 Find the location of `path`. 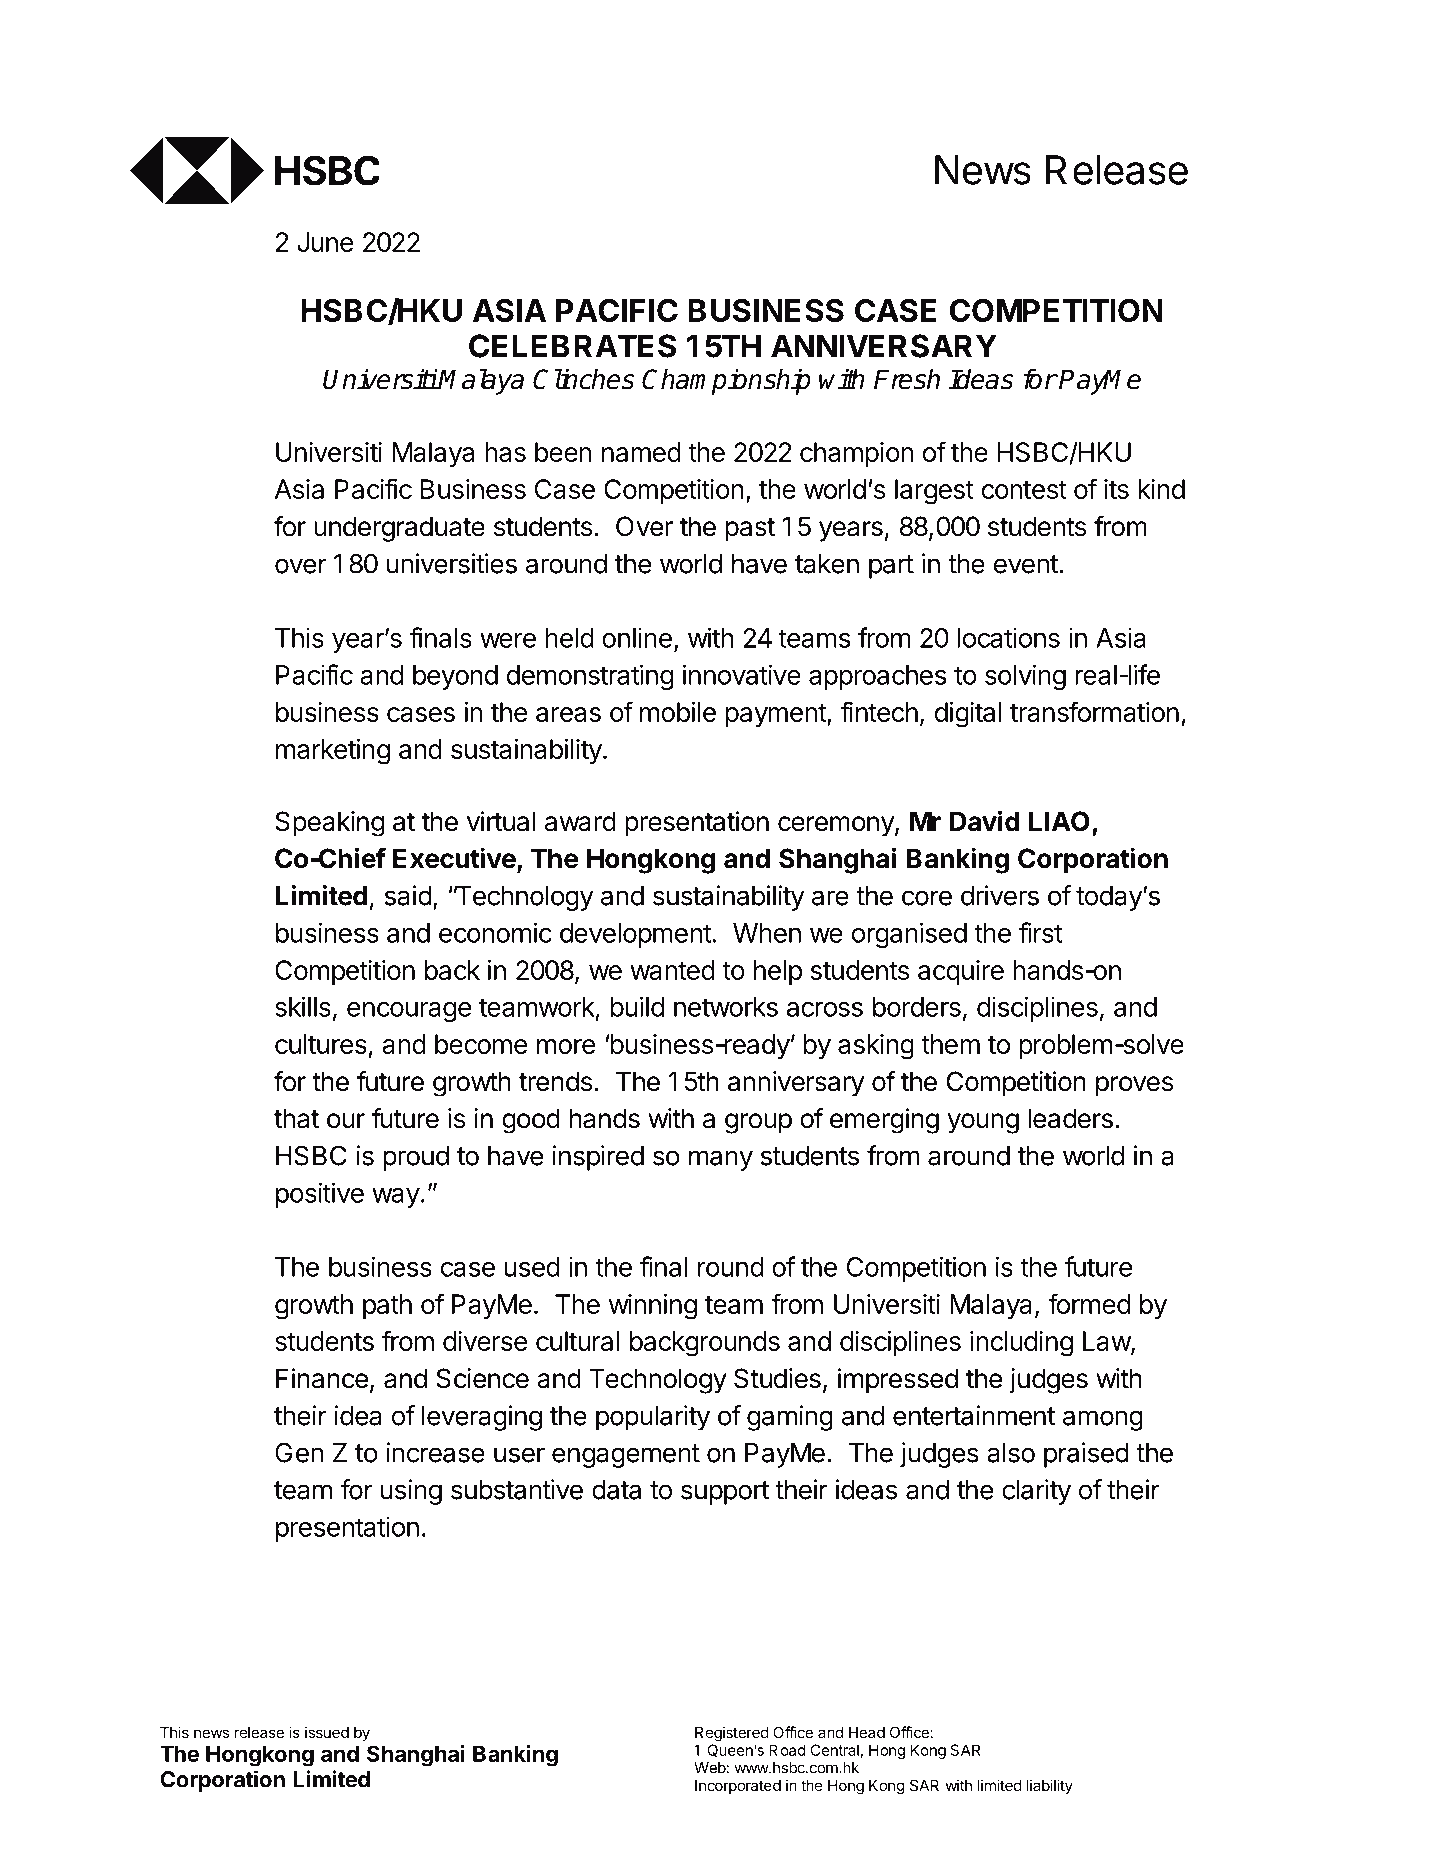

path is located at coordinates (387, 1306).
